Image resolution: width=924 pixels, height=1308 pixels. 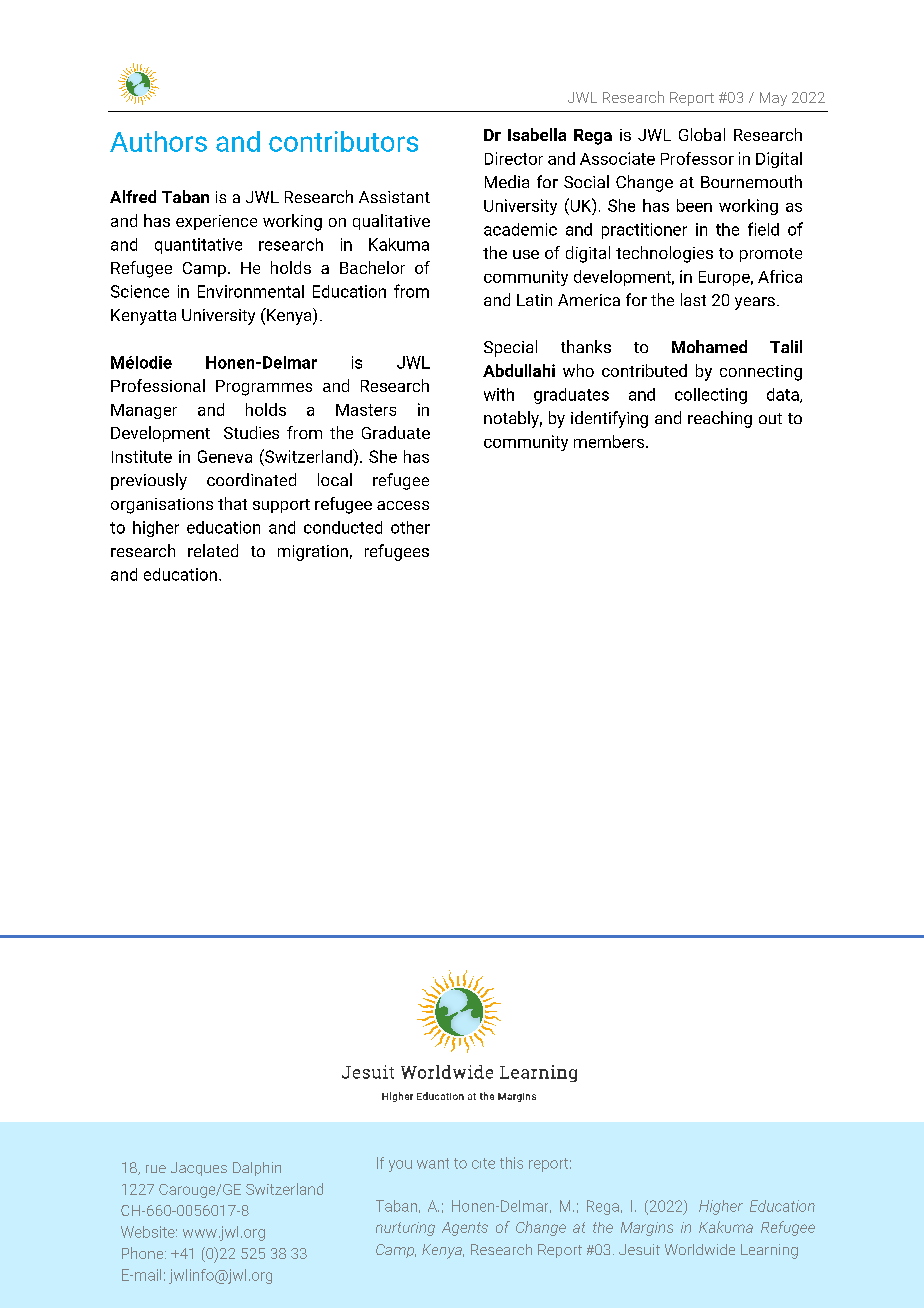 What do you see at coordinates (610, 441) in the screenshot?
I see `members` at bounding box center [610, 441].
